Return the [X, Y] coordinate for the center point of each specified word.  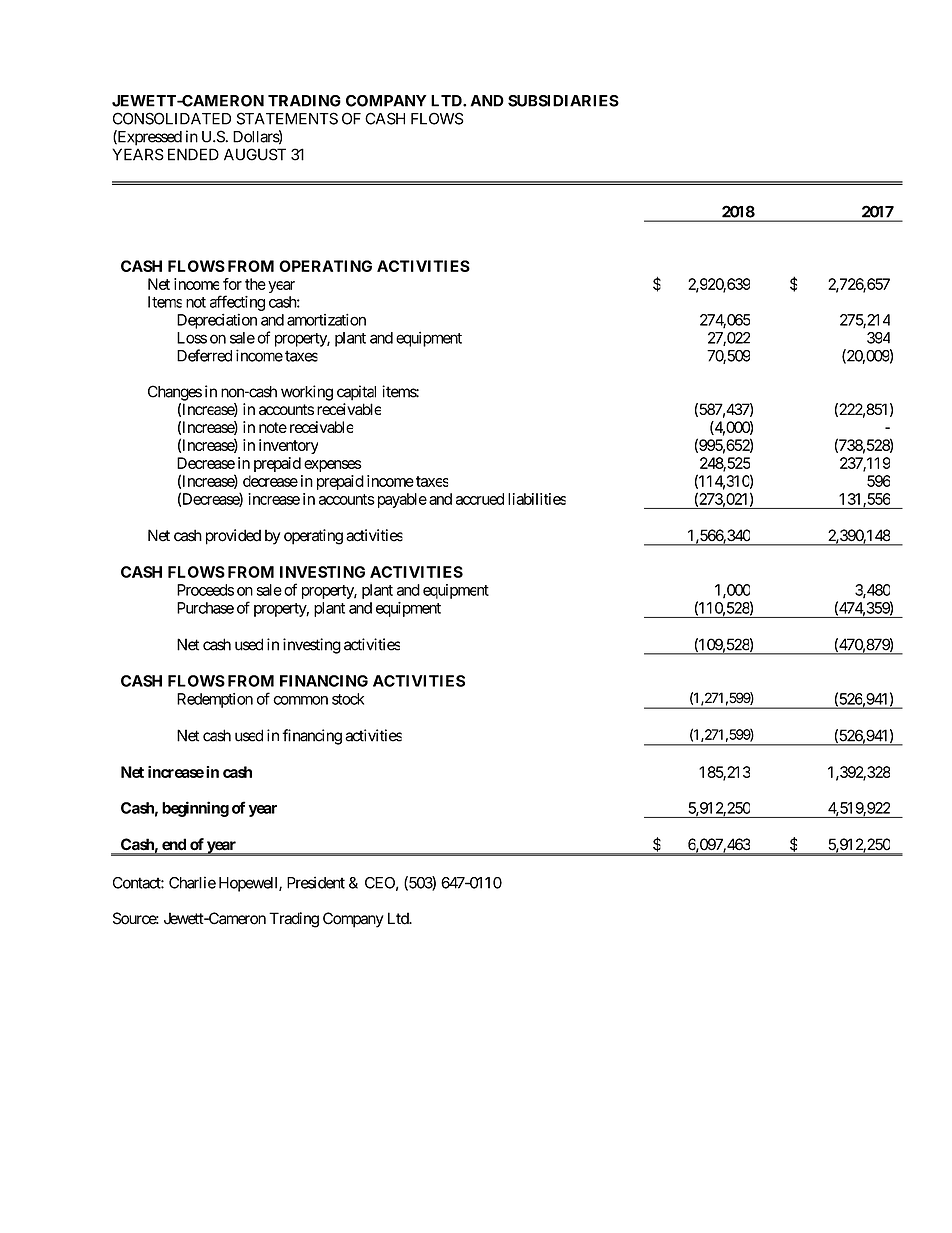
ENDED [193, 154]
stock [348, 699]
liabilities [537, 499]
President [316, 882]
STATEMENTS [287, 118]
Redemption [215, 700]
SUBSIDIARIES [563, 101]
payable [400, 500]
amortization [326, 320]
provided [233, 537]
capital [356, 393]
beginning [195, 809]
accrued [480, 499]
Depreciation [217, 321]
